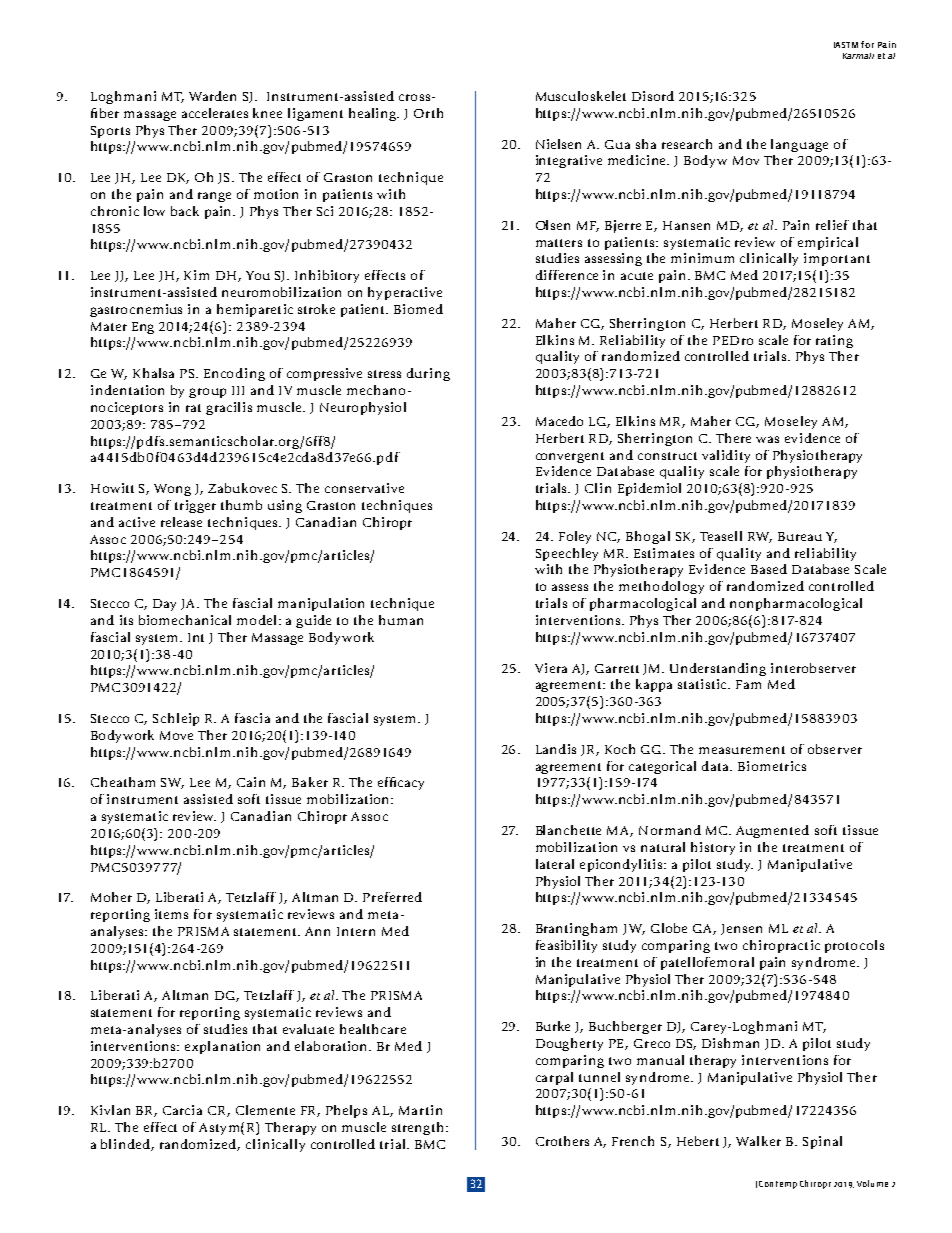 This page has height=1233, width=952. What do you see at coordinates (551, 668) in the page?
I see `Viera` at bounding box center [551, 668].
